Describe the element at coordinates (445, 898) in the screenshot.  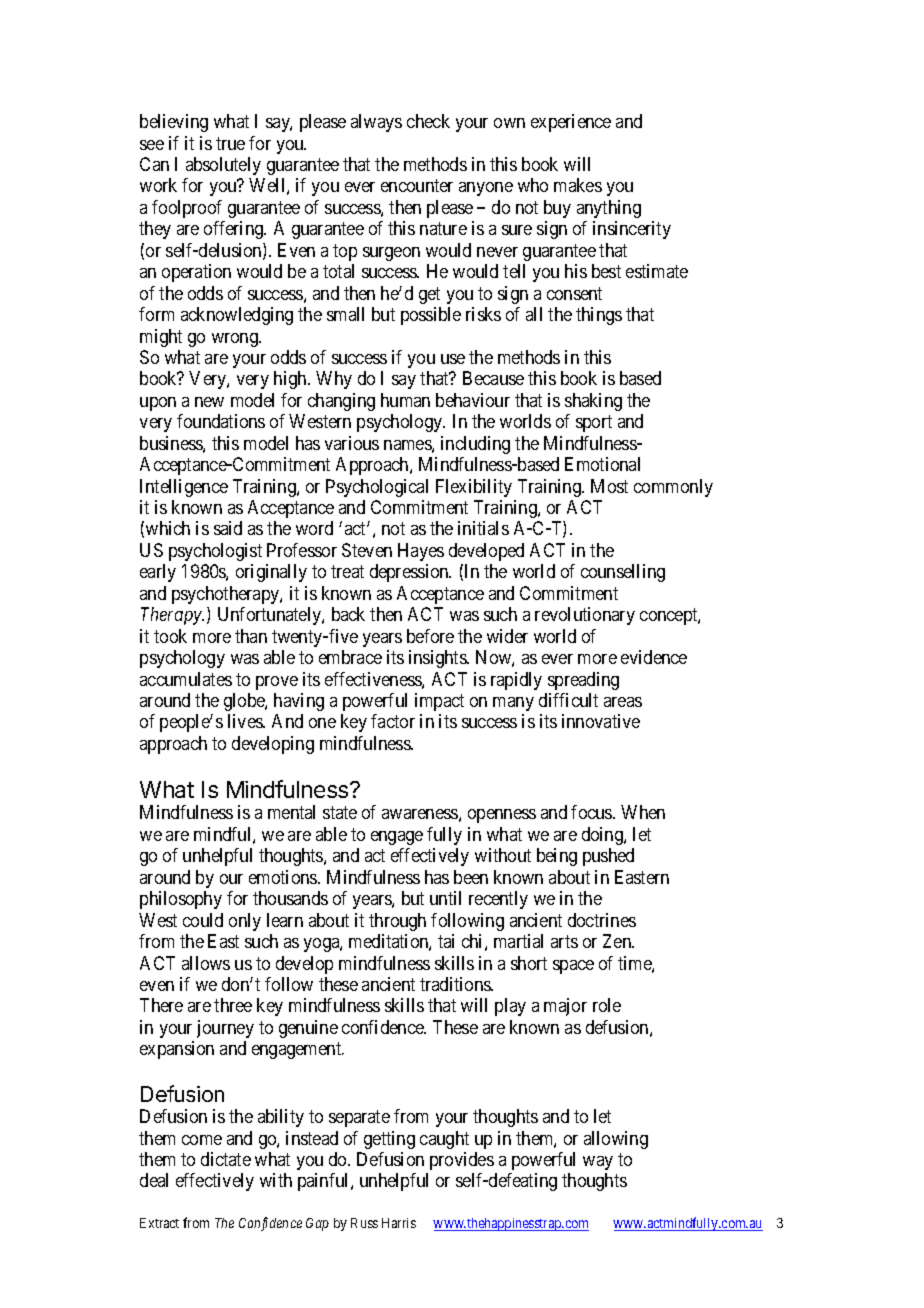
I see `until` at that location.
